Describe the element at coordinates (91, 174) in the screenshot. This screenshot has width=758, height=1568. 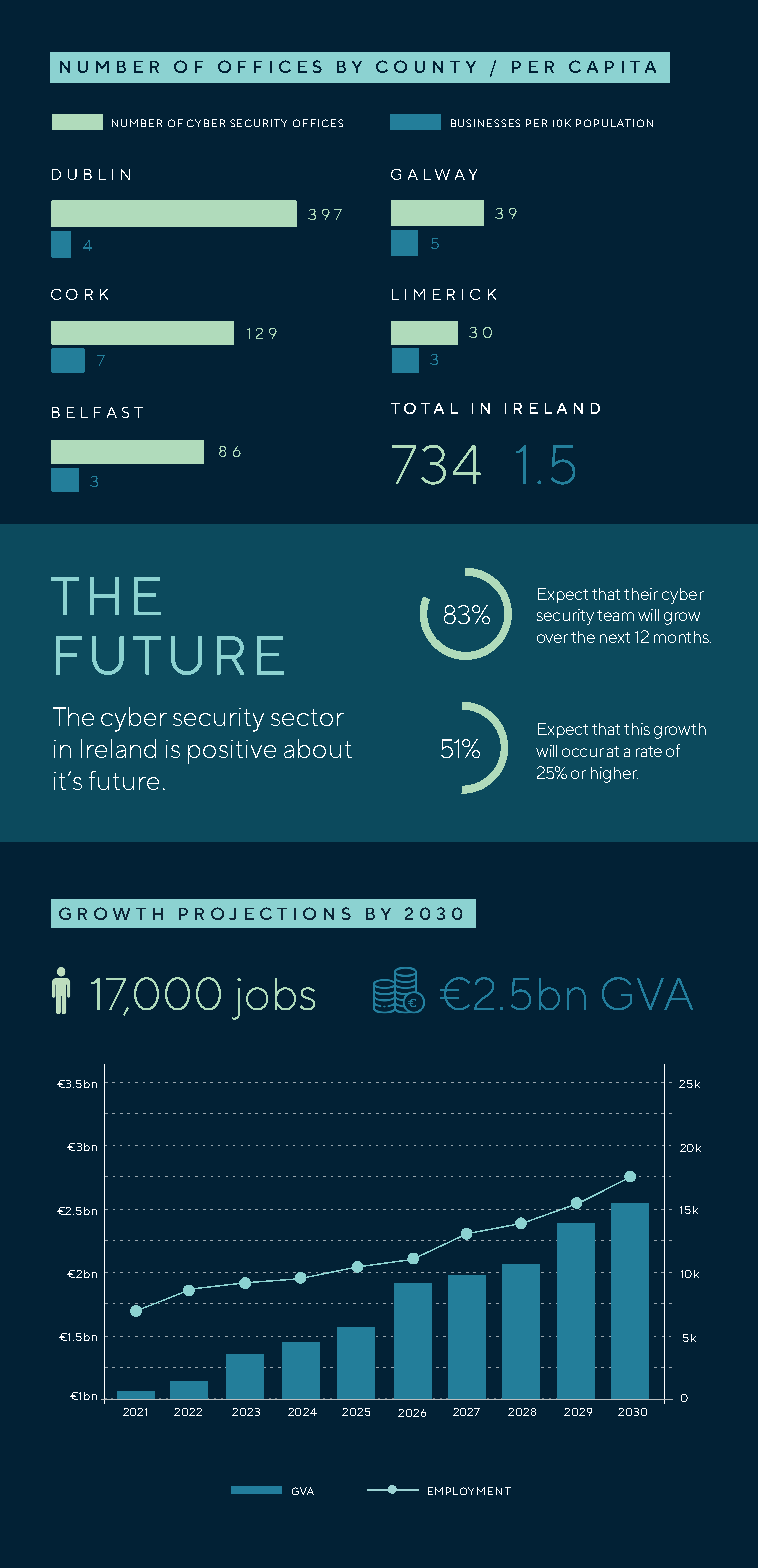
I see `DUBLIN` at that location.
